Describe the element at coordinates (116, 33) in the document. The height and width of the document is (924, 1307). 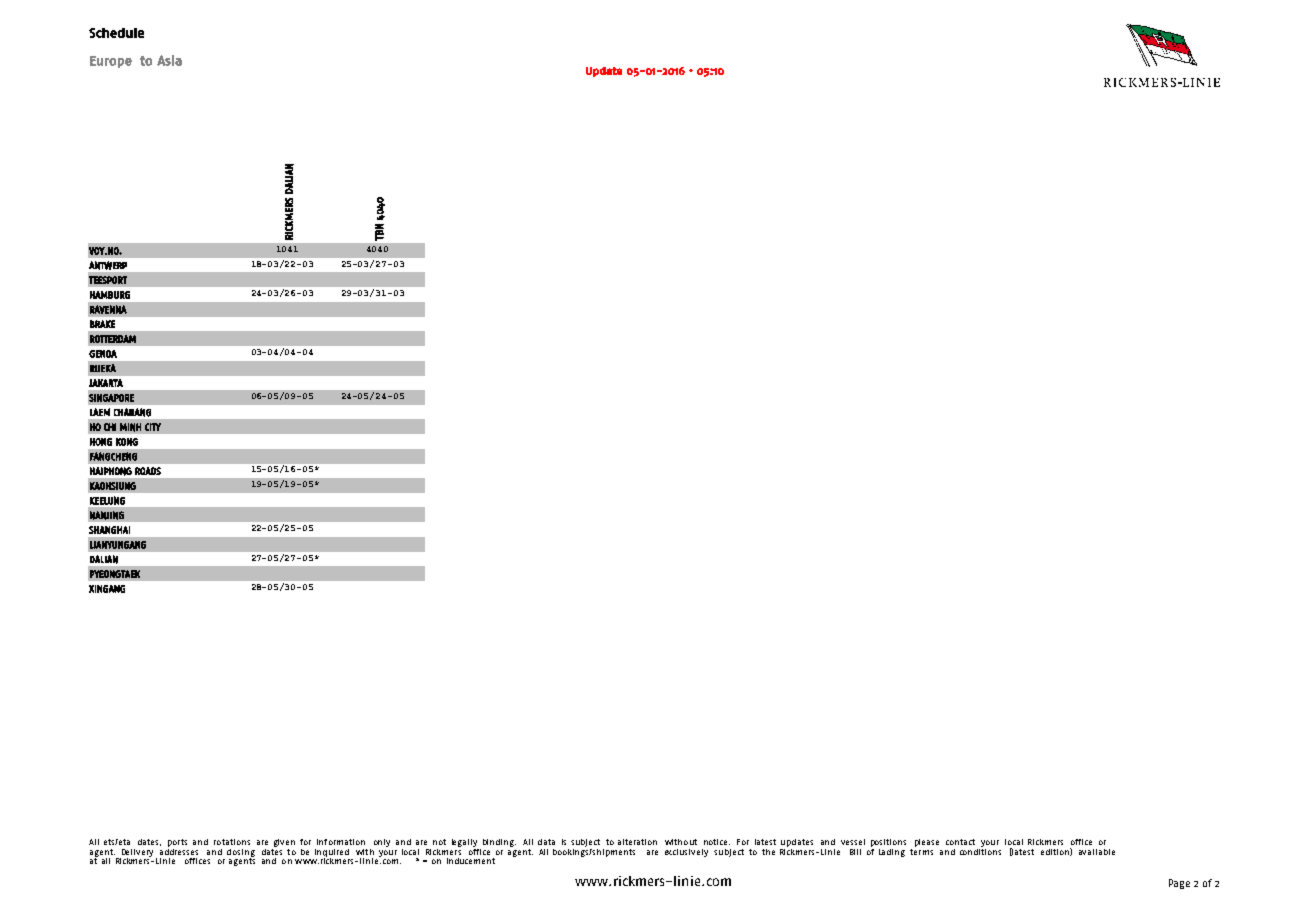
I see `Schedule` at that location.
